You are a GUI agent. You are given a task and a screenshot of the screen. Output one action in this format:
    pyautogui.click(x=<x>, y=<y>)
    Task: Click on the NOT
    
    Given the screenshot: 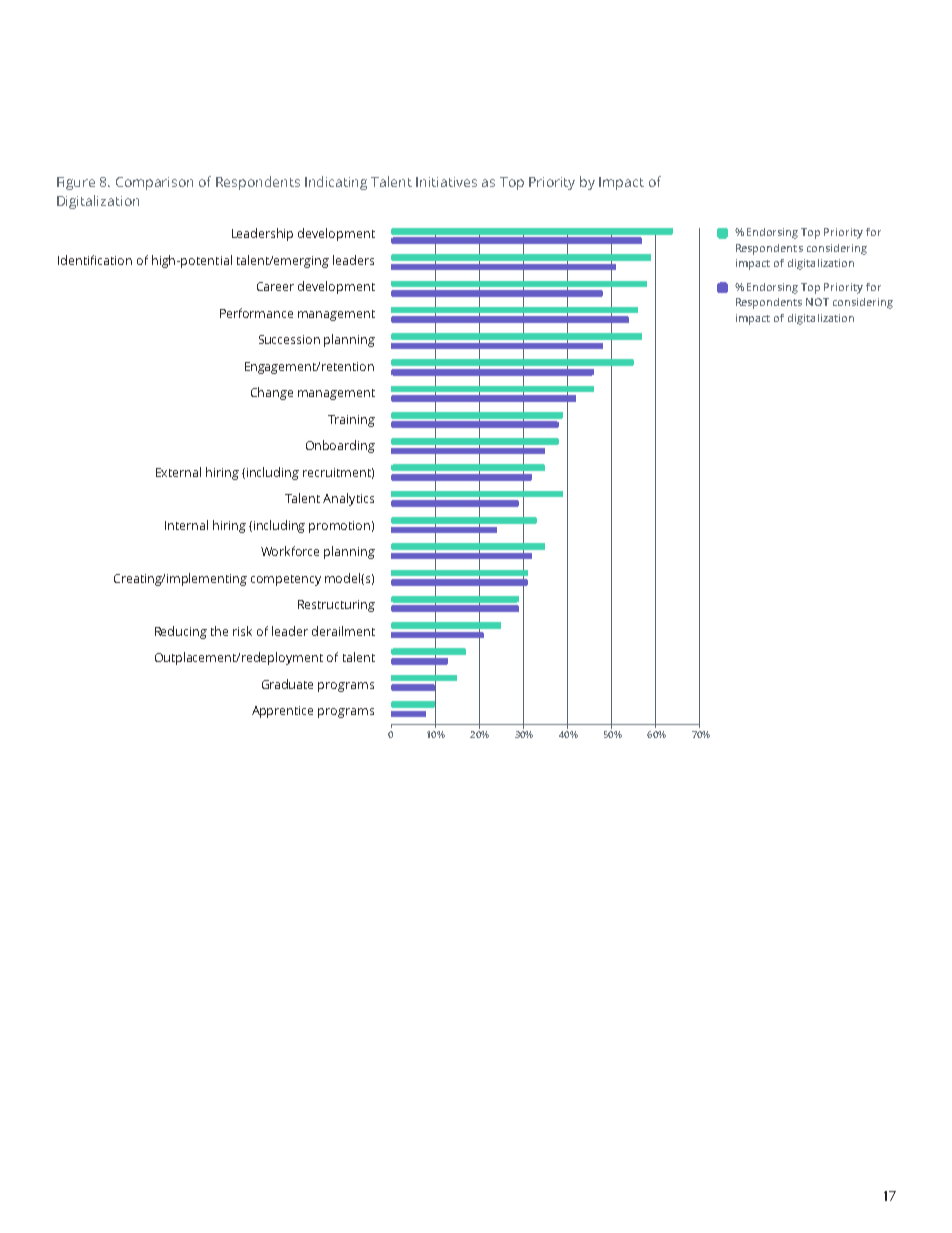 What is the action you would take?
    pyautogui.click(x=817, y=302)
